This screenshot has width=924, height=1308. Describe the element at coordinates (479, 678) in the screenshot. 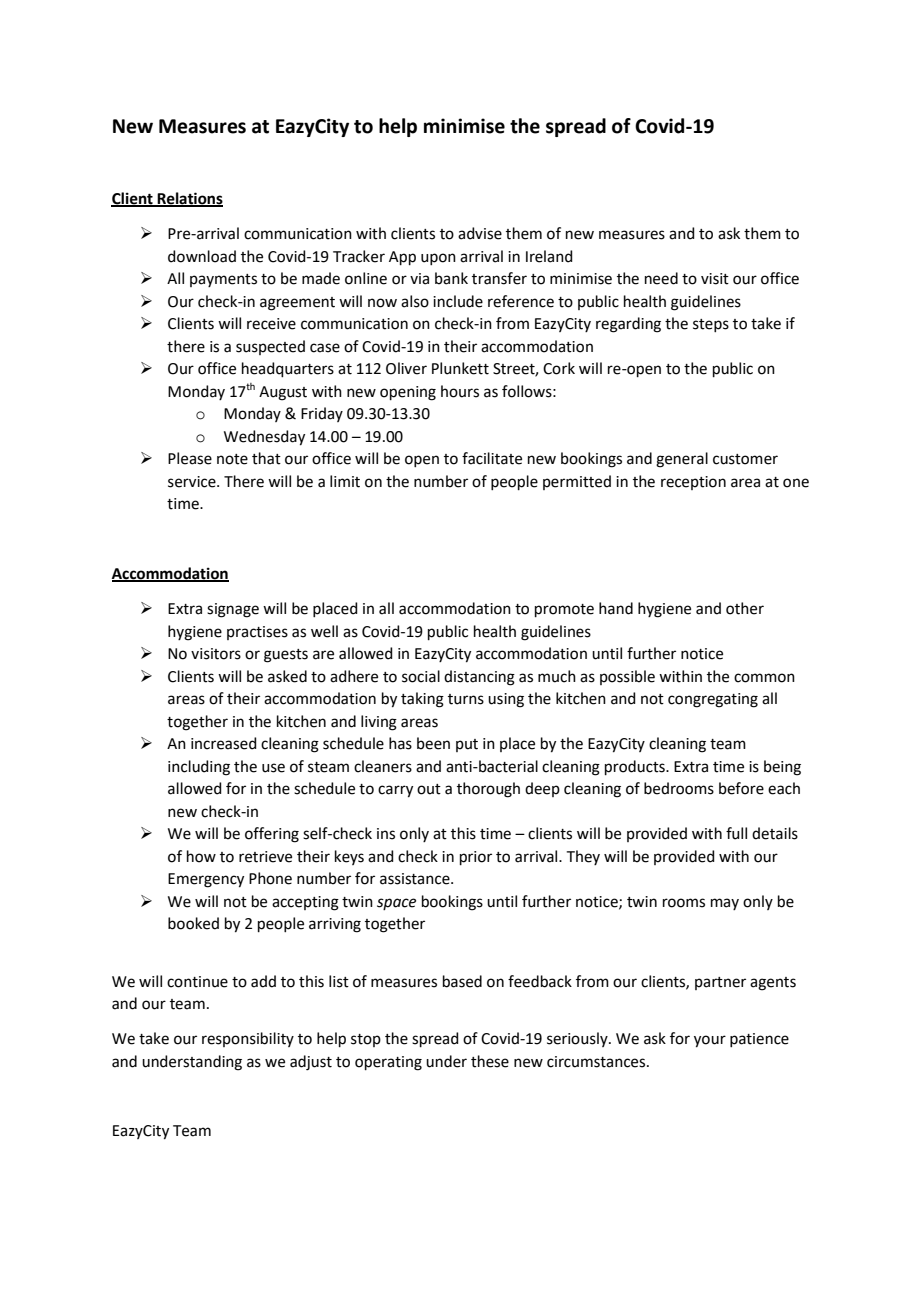

I see `distancing` at that location.
